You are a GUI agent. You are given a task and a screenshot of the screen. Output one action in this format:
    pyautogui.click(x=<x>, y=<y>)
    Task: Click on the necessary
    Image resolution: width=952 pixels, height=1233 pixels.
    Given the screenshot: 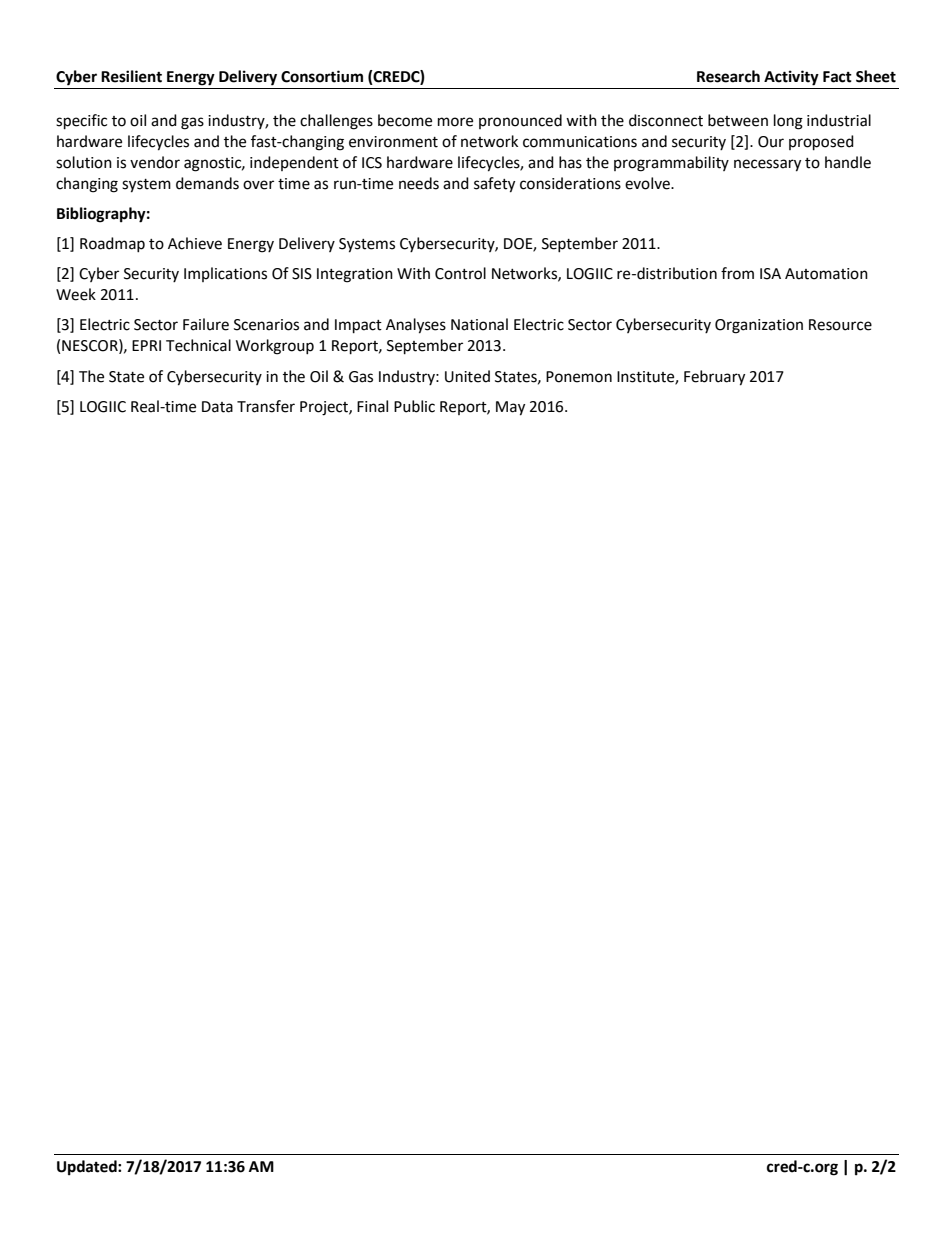 What is the action you would take?
    pyautogui.click(x=767, y=165)
